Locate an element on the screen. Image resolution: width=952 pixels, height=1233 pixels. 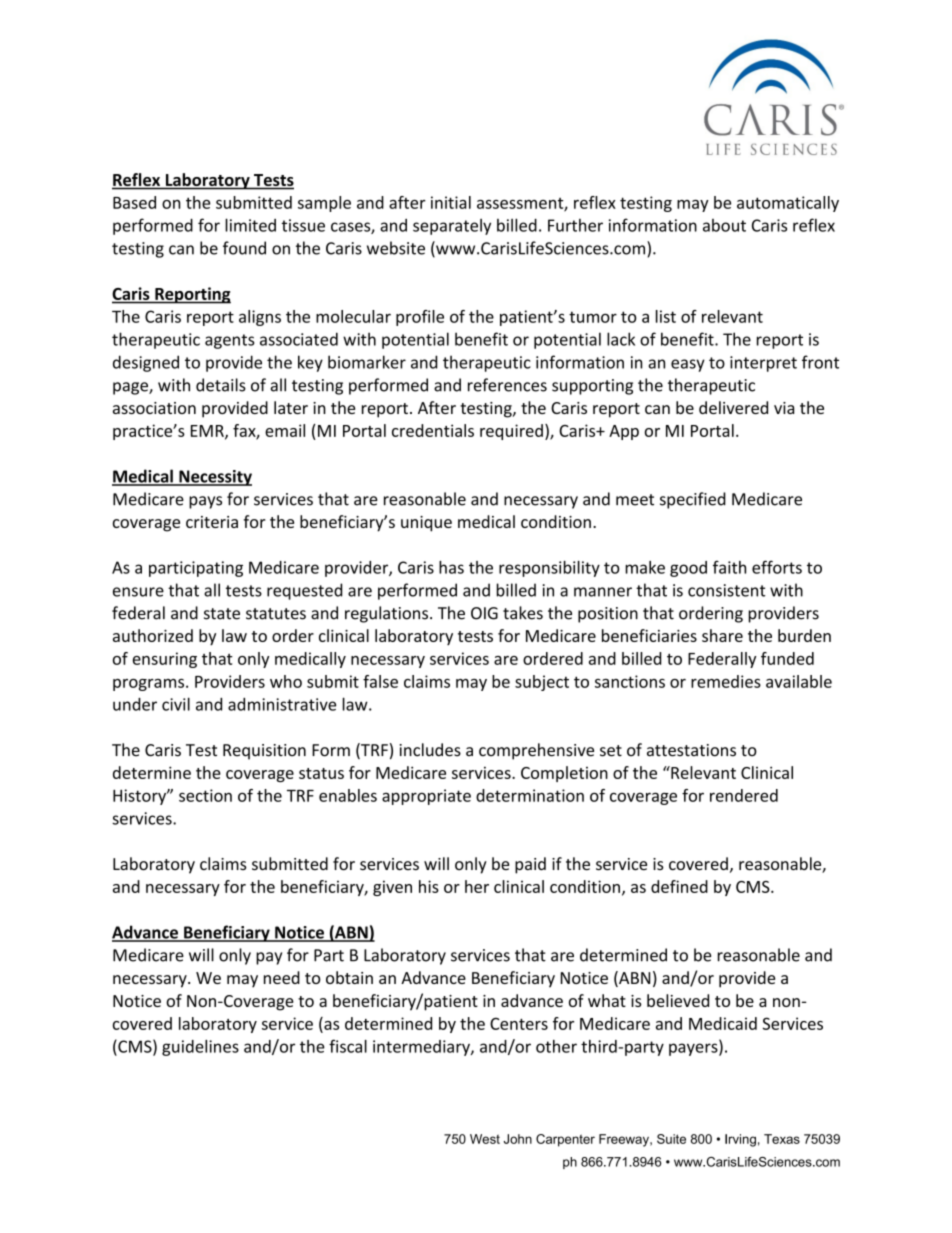
defined is located at coordinates (679, 886).
